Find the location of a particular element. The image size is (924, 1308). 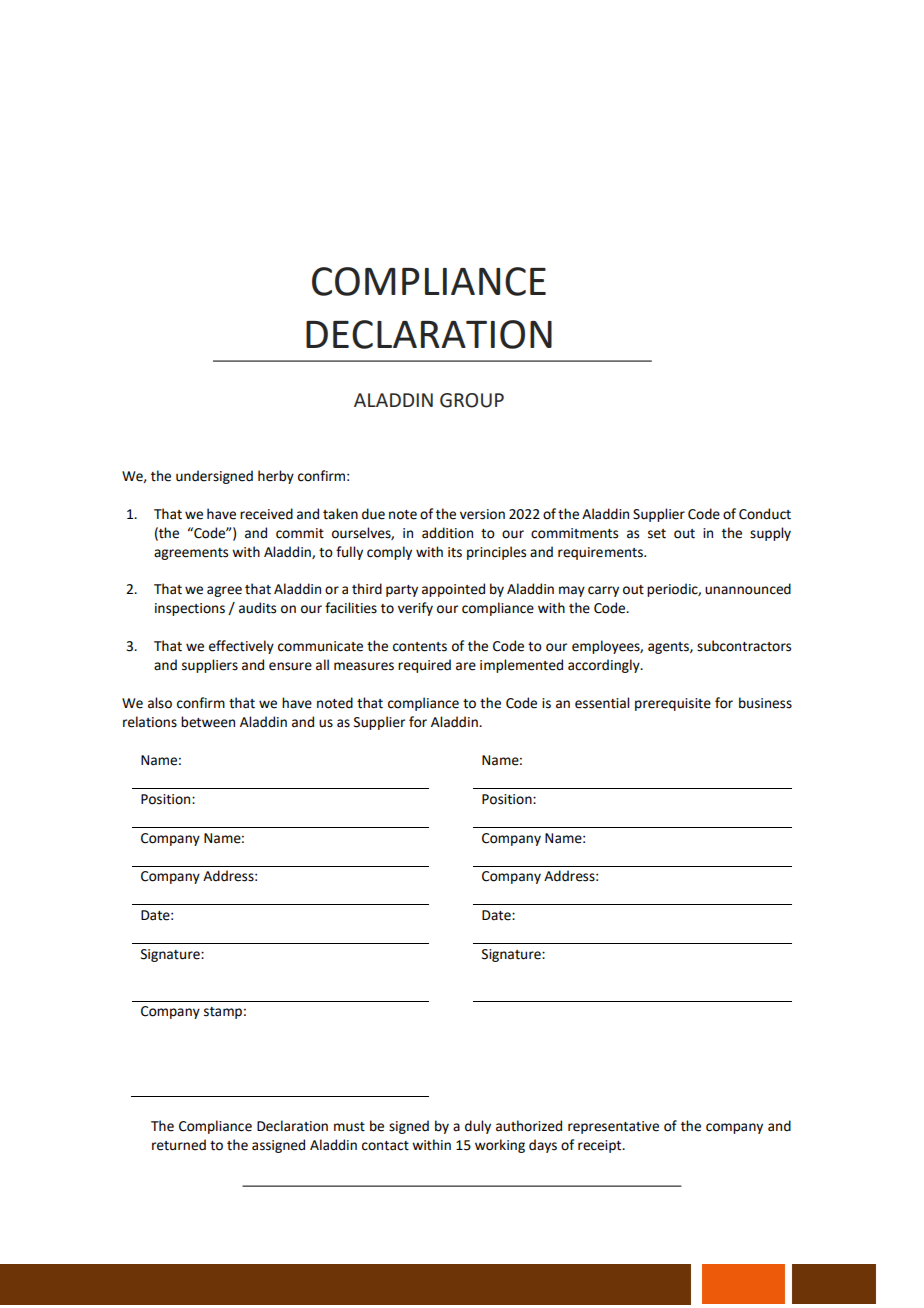

herby is located at coordinates (276, 477).
